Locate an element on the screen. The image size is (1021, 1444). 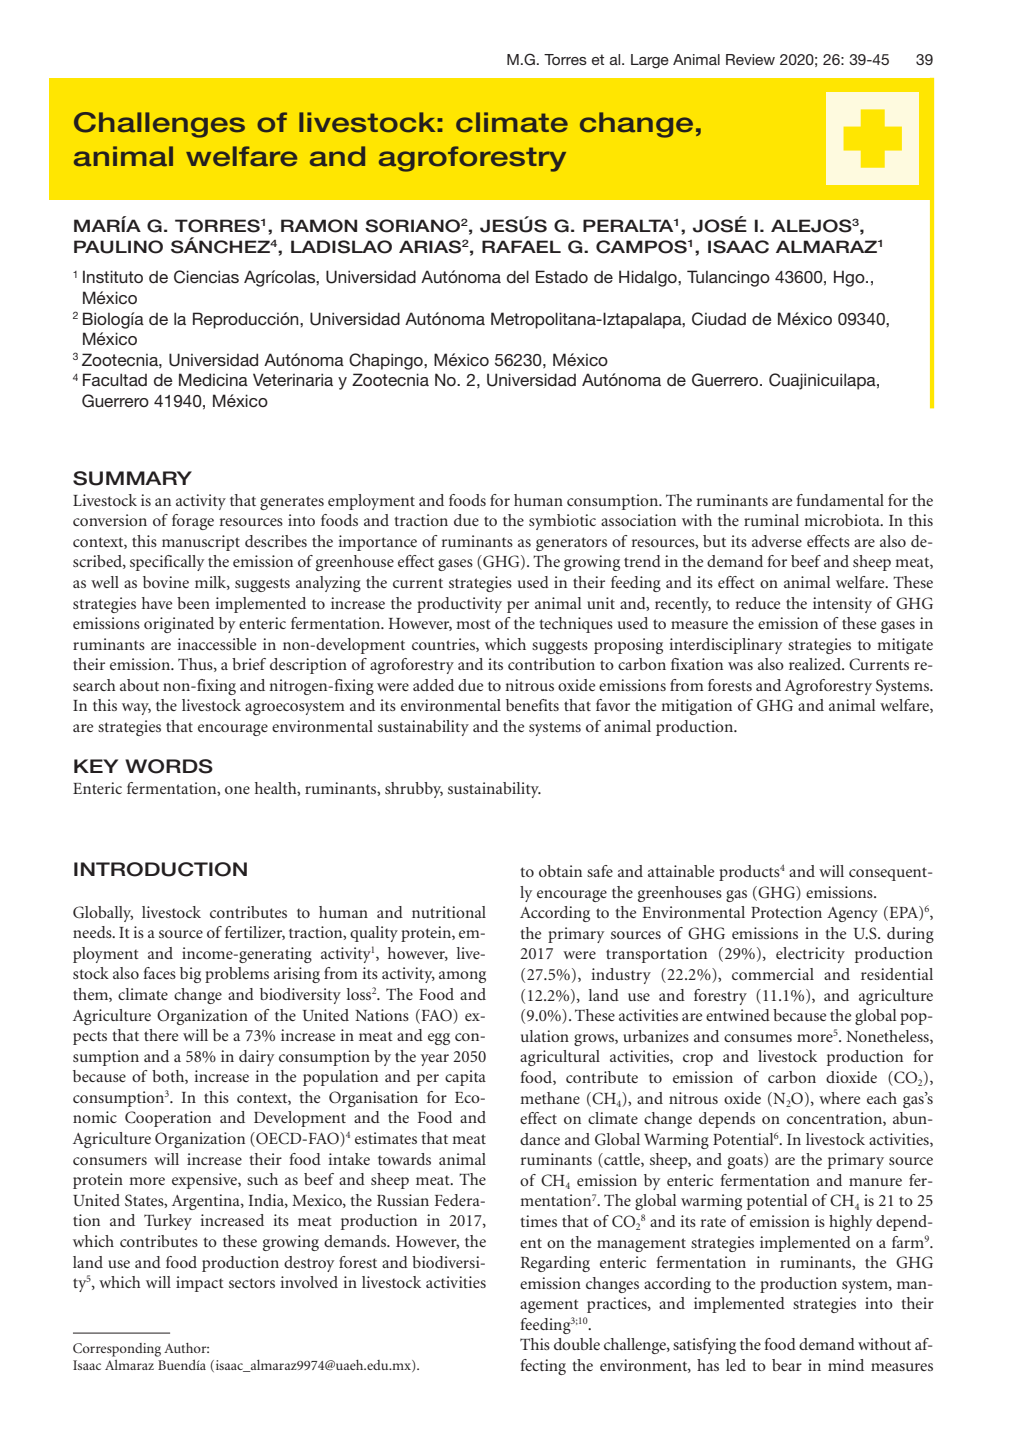
Large is located at coordinates (650, 61).
